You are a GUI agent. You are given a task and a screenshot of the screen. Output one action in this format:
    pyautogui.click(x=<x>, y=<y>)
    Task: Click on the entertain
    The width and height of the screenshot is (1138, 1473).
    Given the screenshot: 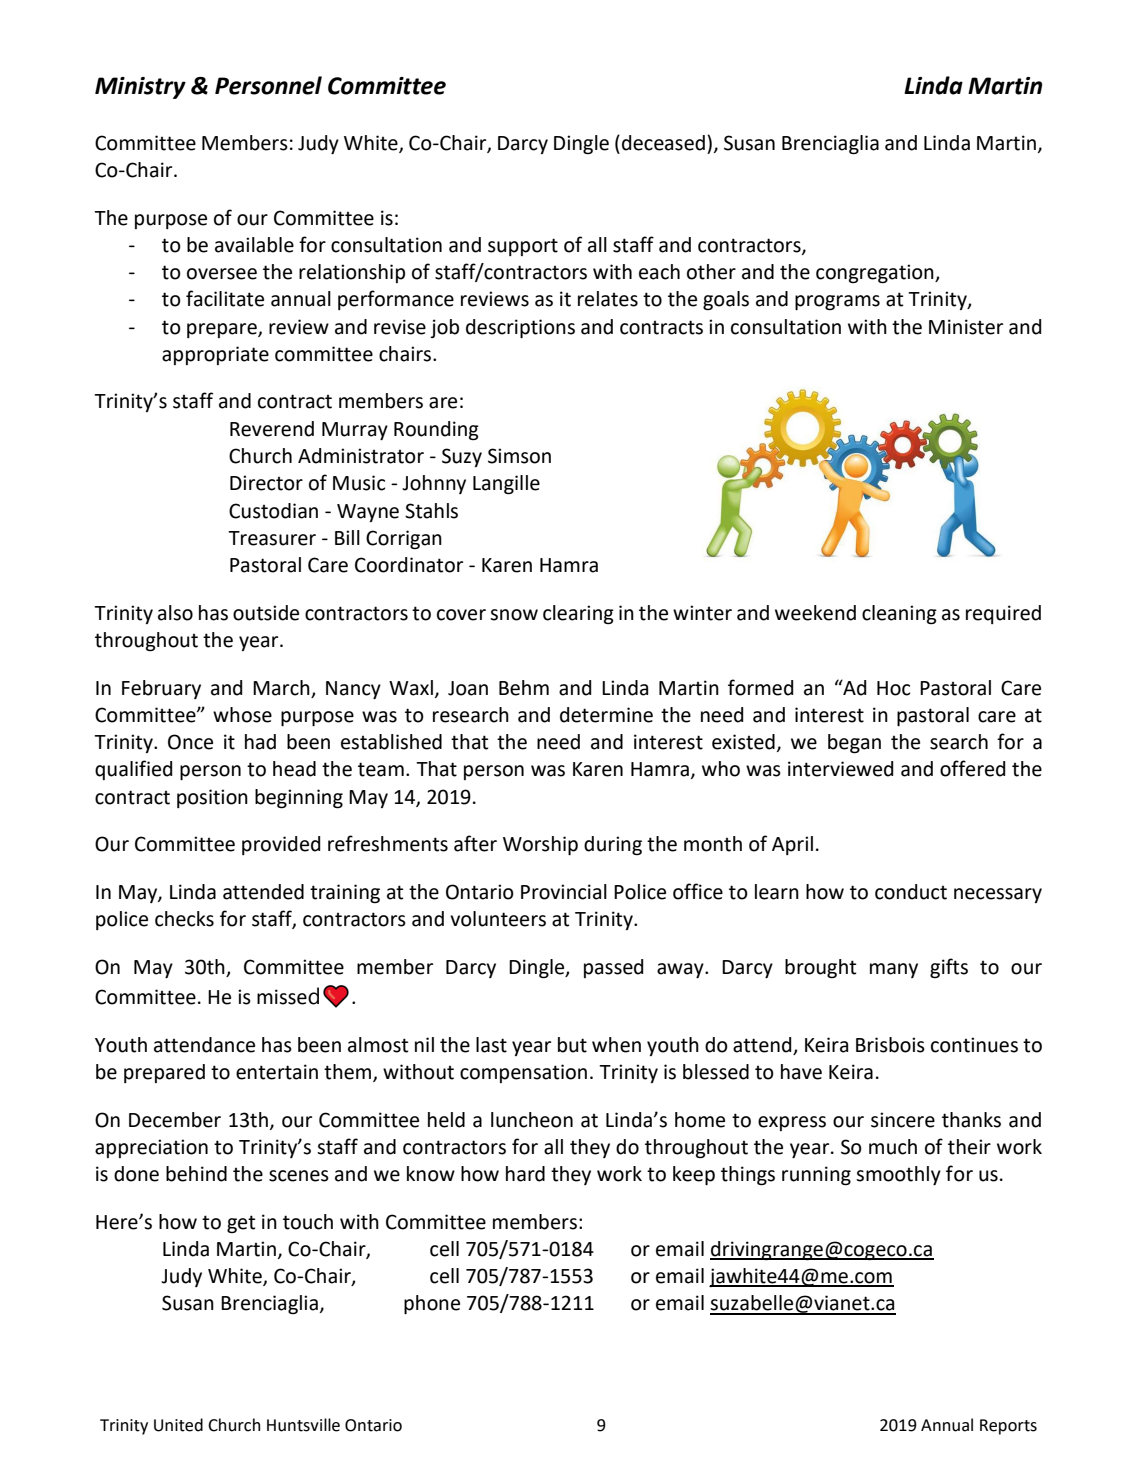 What is the action you would take?
    pyautogui.click(x=277, y=1072)
